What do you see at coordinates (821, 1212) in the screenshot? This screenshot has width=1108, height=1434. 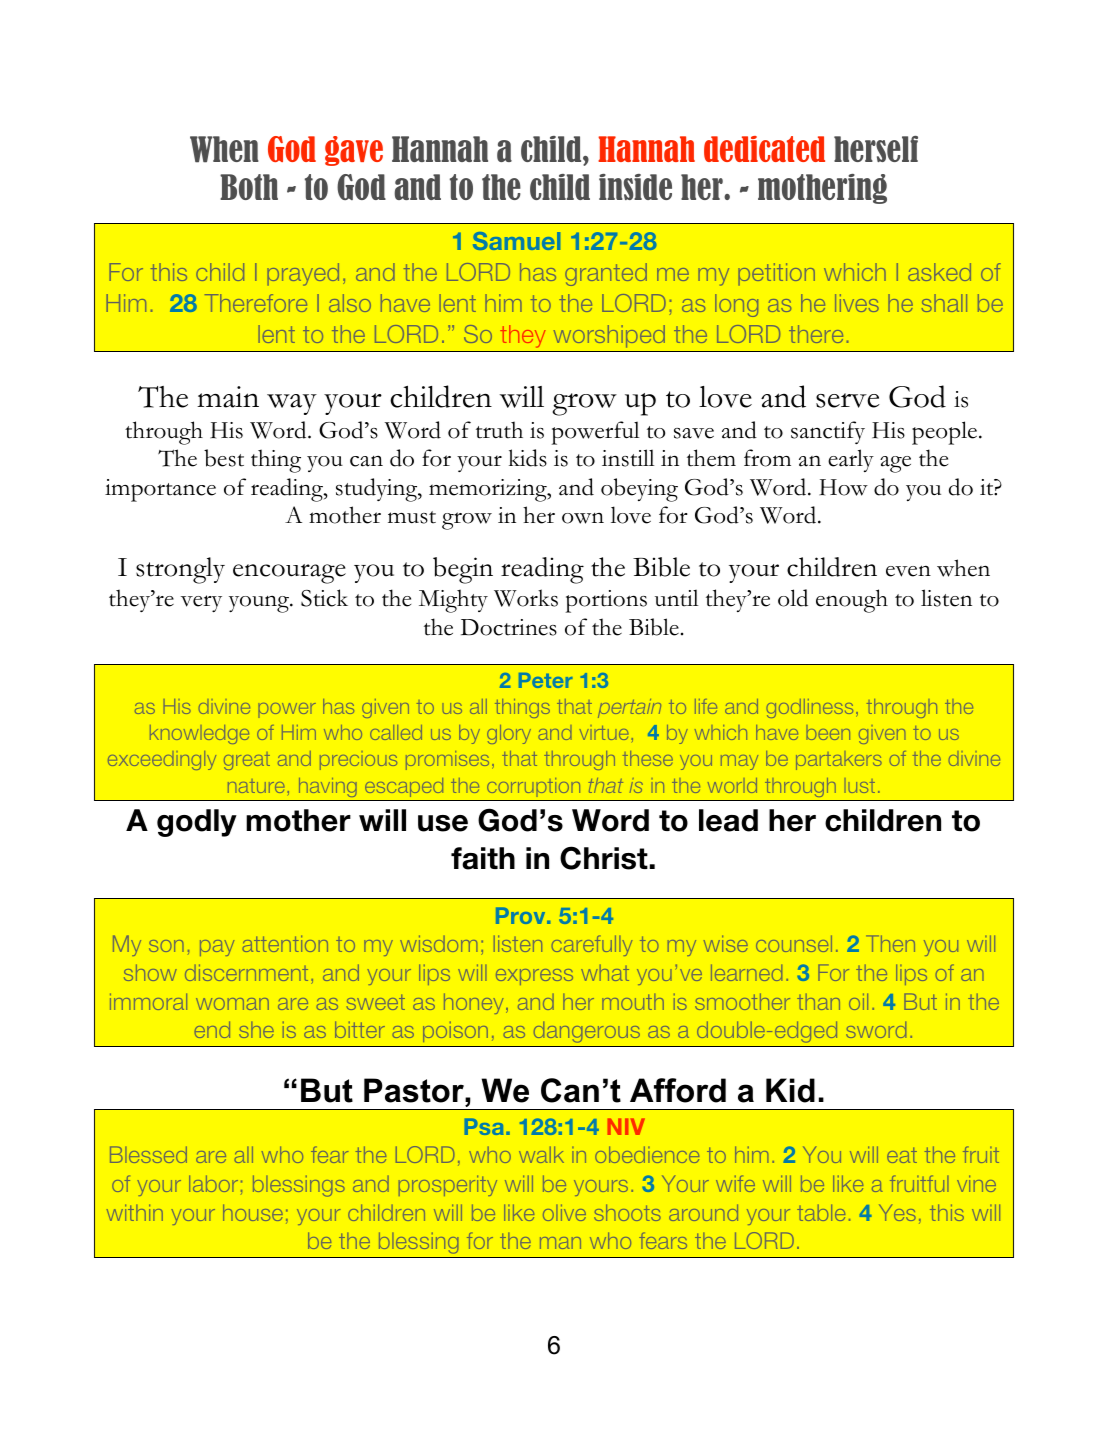 I see `table` at bounding box center [821, 1212].
